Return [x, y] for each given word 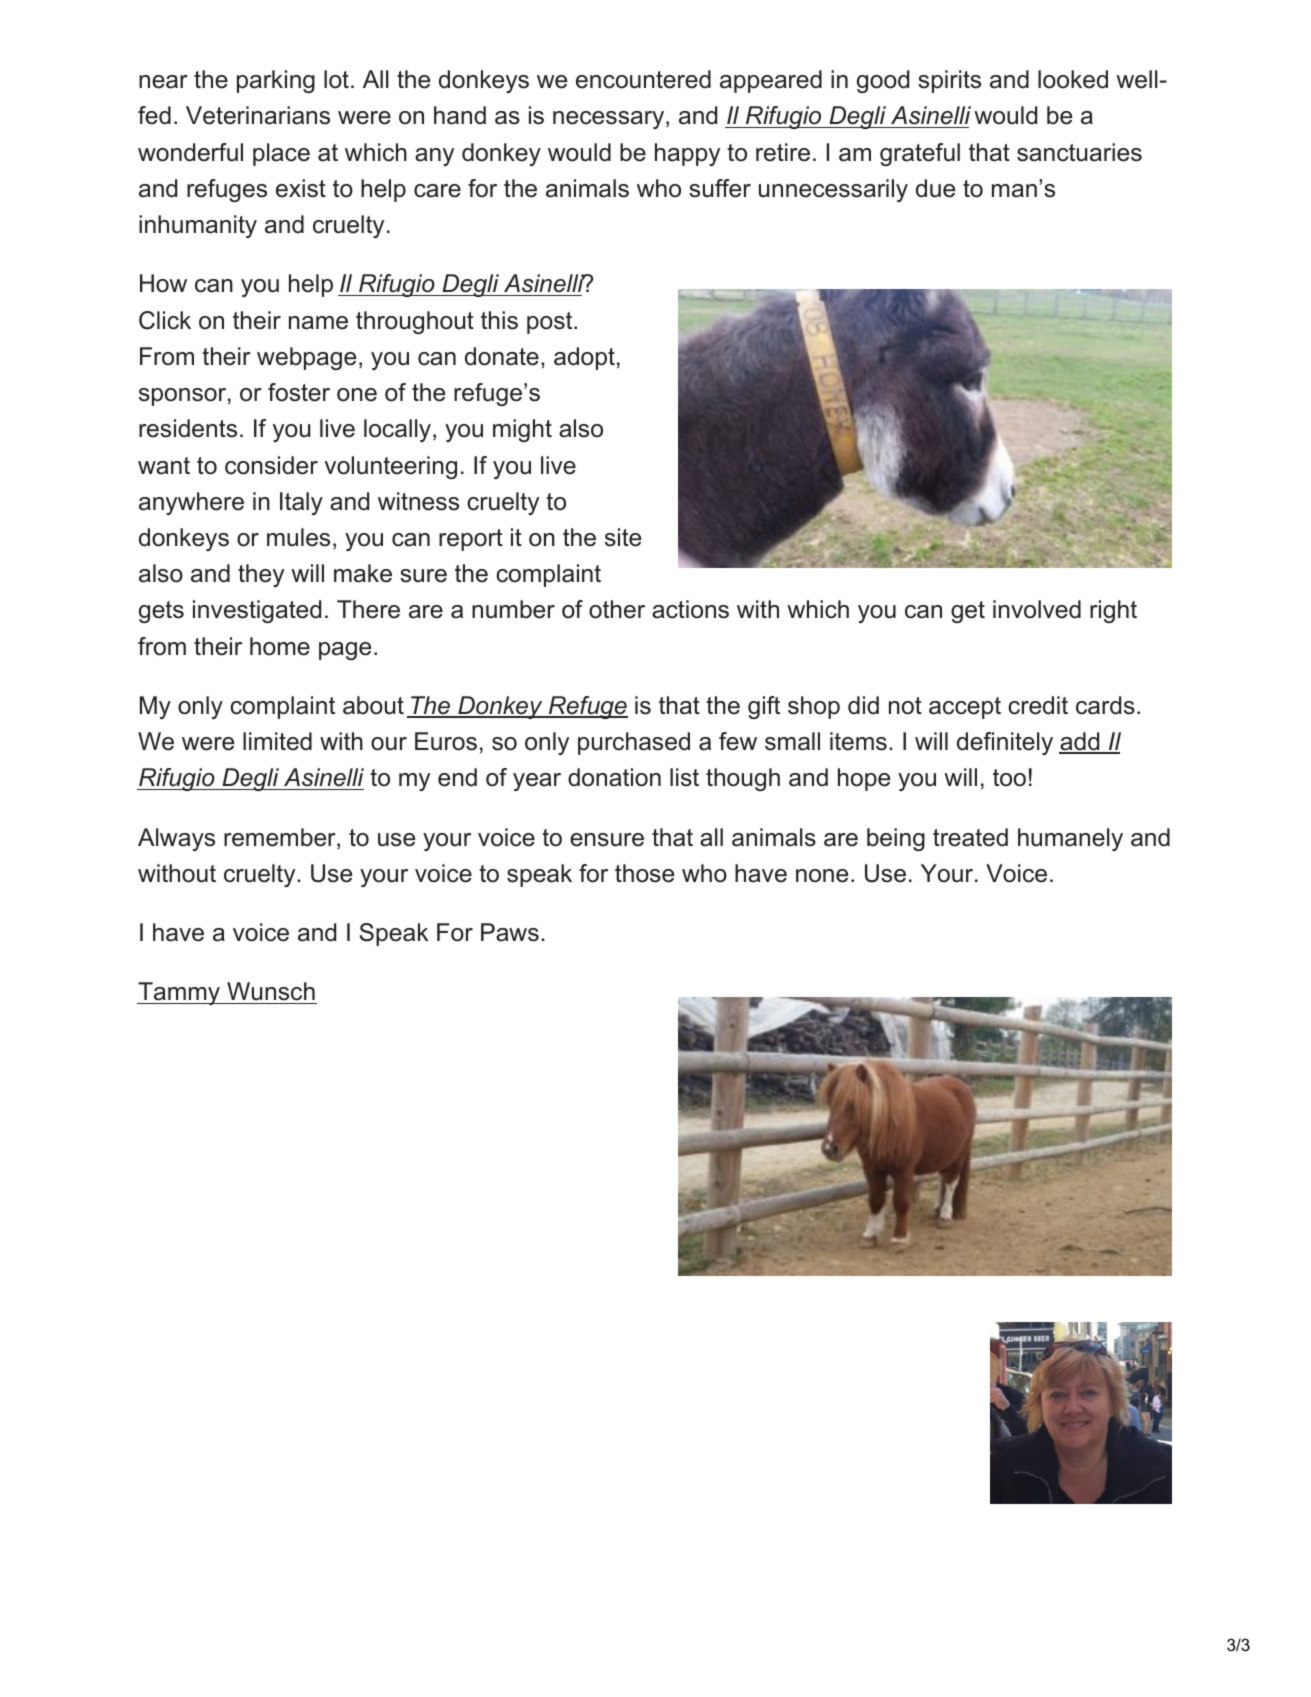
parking [276, 81]
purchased [634, 743]
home [280, 646]
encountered [643, 79]
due [935, 188]
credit [1038, 705]
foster [299, 392]
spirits [949, 81]
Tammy [180, 993]
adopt [584, 358]
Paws [510, 932]
